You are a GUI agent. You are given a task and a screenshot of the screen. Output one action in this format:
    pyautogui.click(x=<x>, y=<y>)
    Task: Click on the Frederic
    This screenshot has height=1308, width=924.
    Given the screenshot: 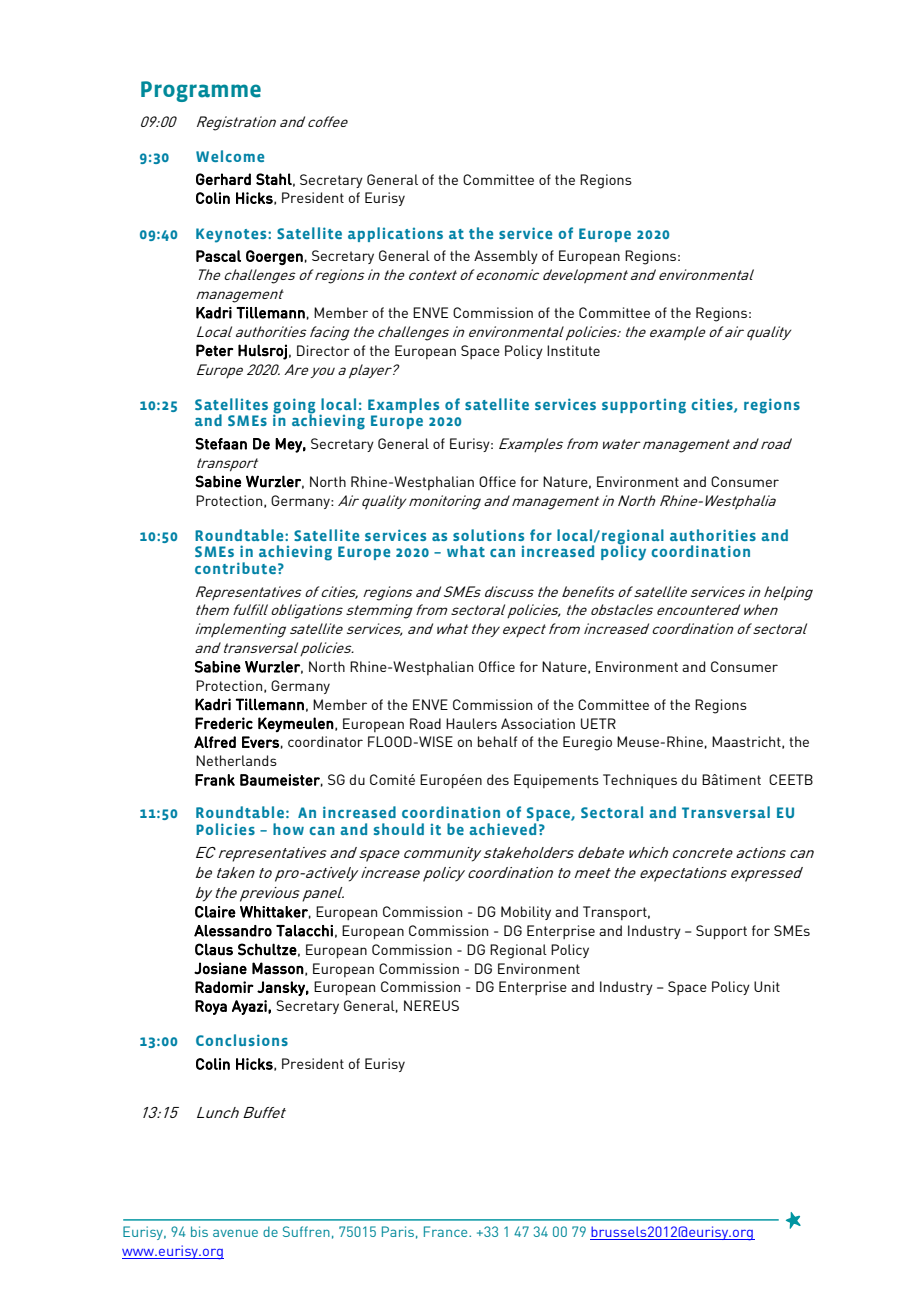 What is the action you would take?
    pyautogui.click(x=224, y=723)
